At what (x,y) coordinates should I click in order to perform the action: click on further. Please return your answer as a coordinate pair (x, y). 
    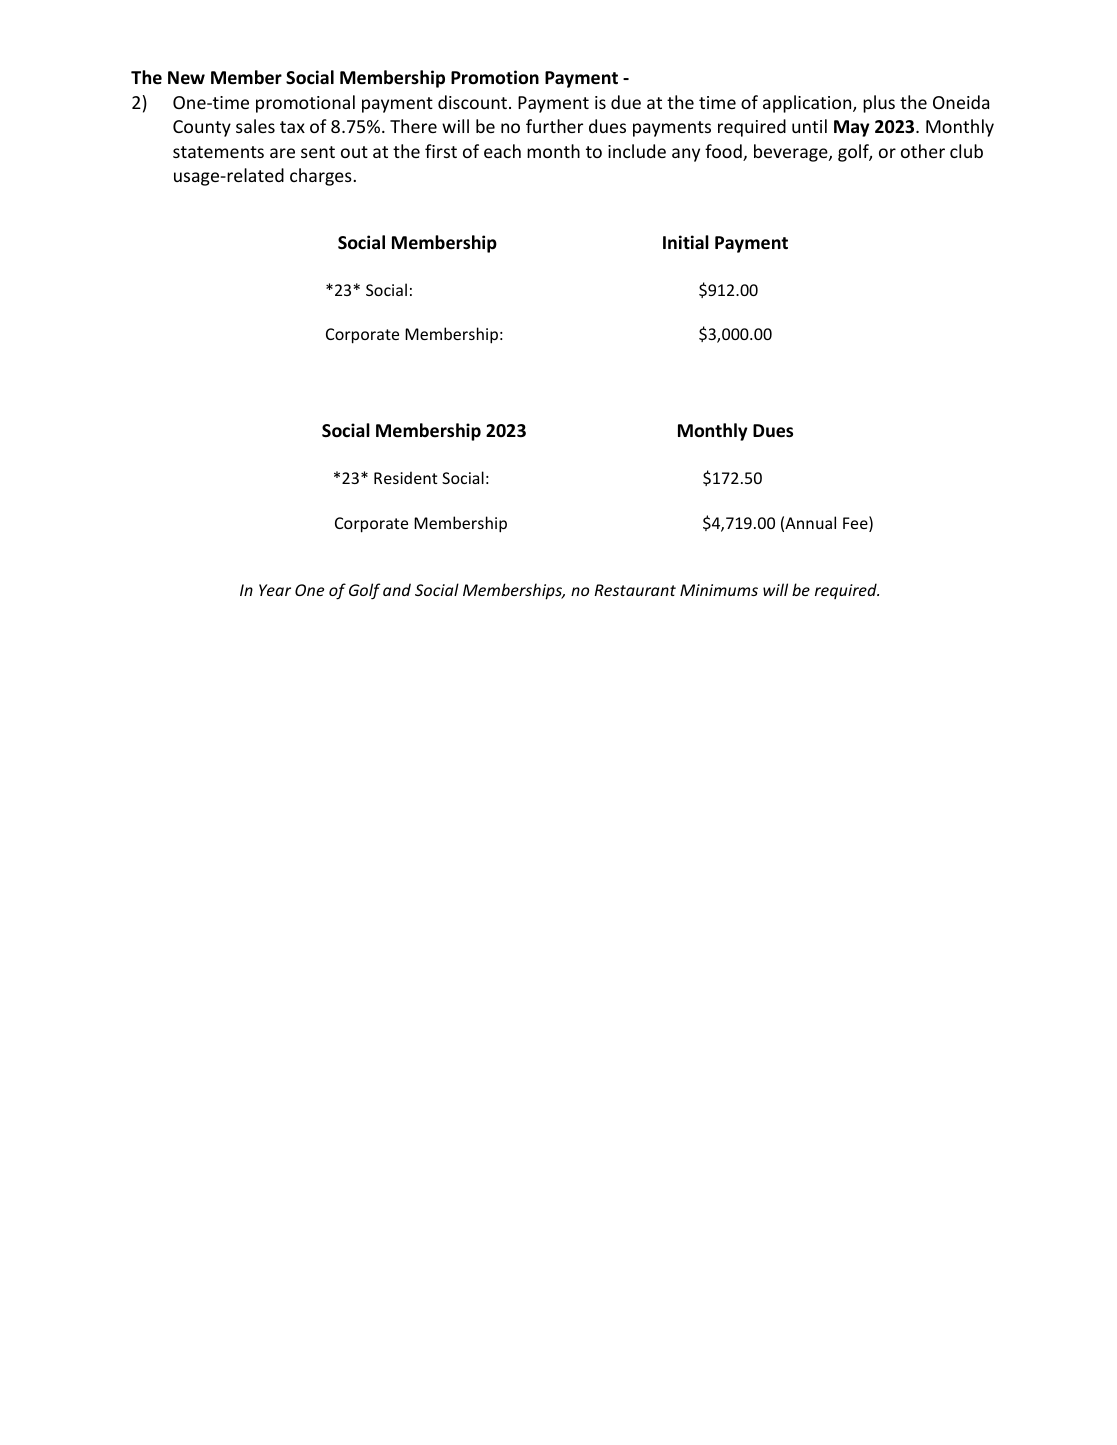
    Looking at the image, I should click on (554, 126).
